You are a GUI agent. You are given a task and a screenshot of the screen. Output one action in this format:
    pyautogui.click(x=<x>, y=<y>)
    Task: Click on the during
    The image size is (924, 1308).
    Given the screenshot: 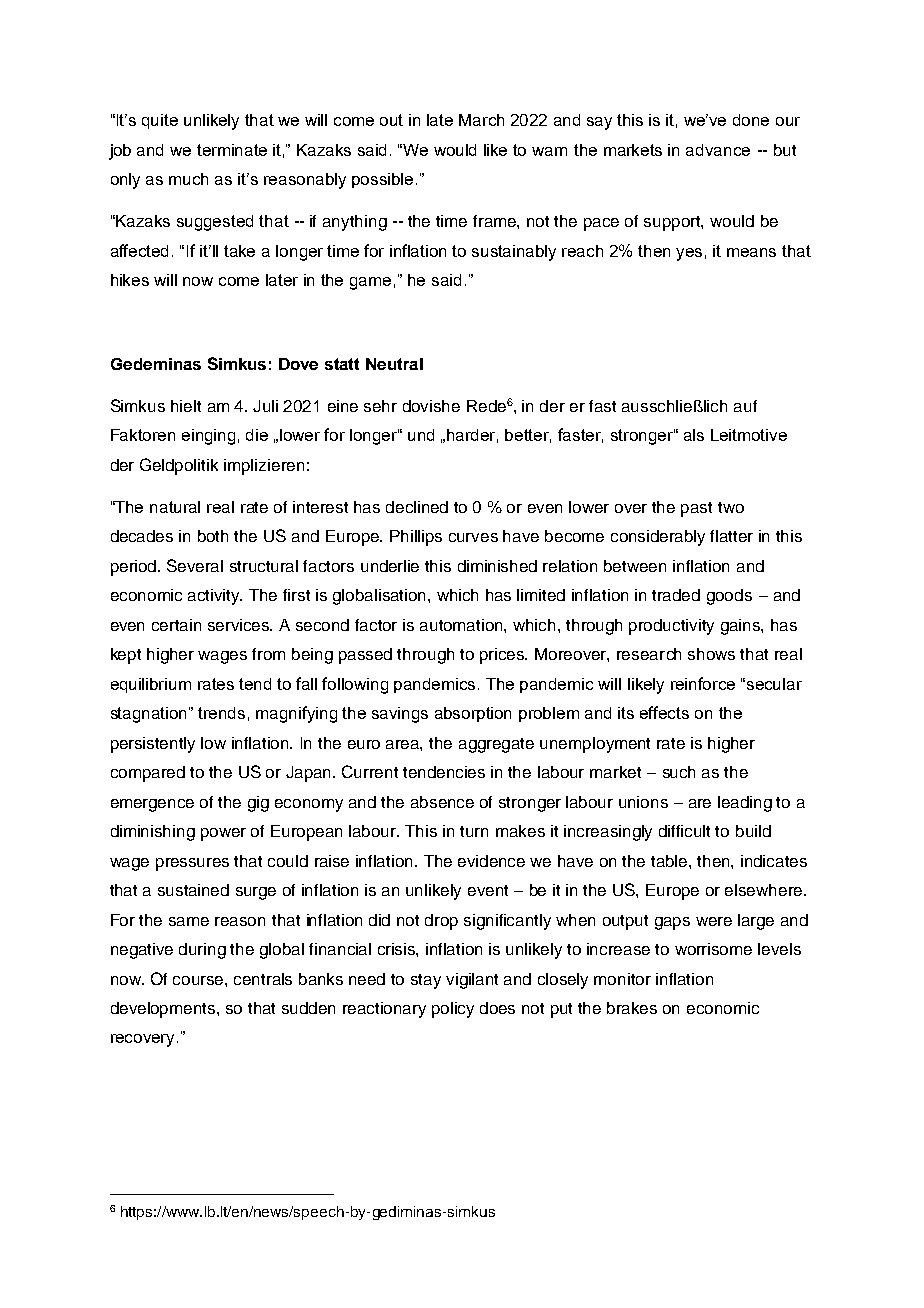 What is the action you would take?
    pyautogui.click(x=202, y=951)
